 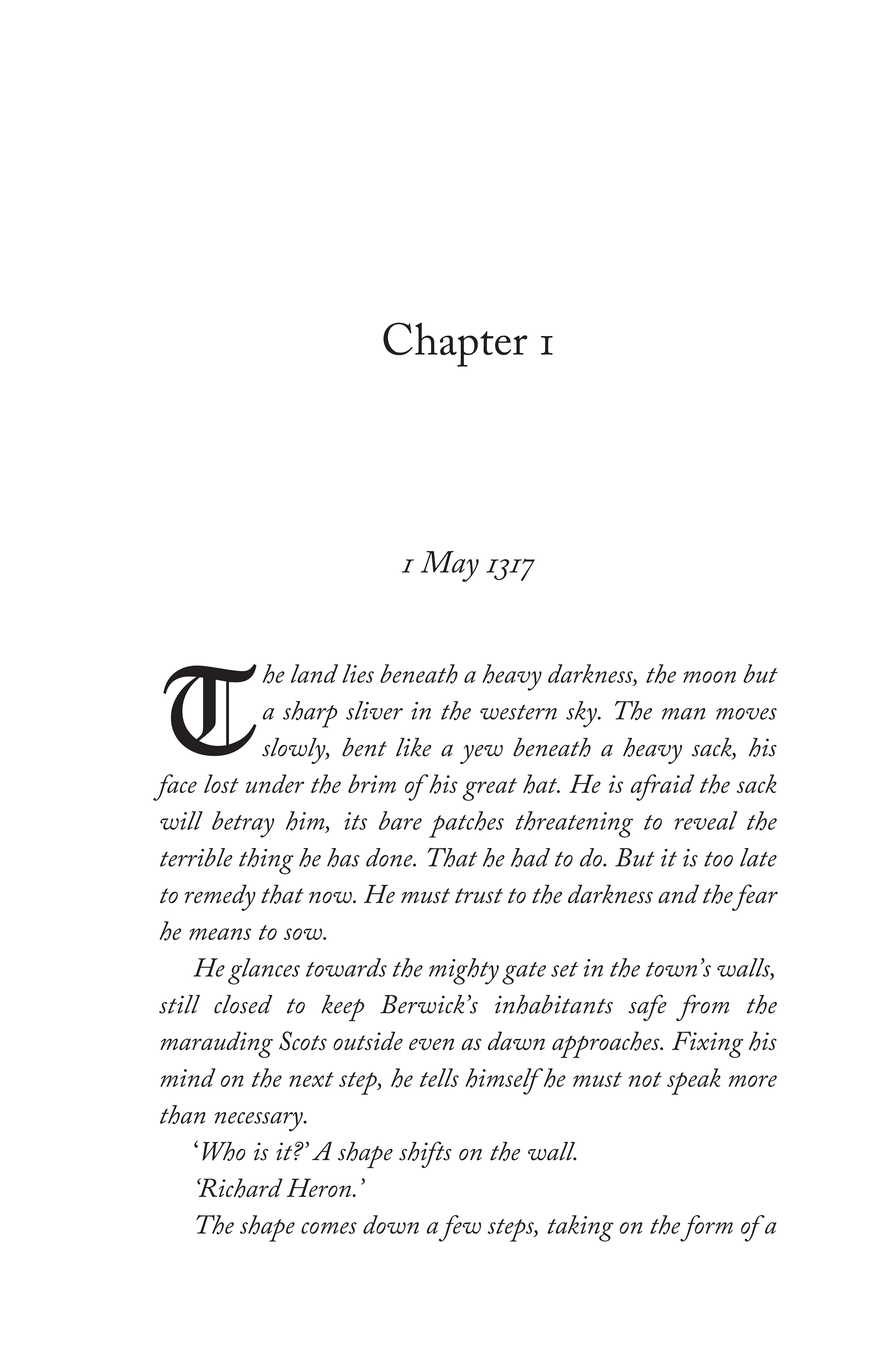 I want to click on afraid, so click(x=662, y=787).
